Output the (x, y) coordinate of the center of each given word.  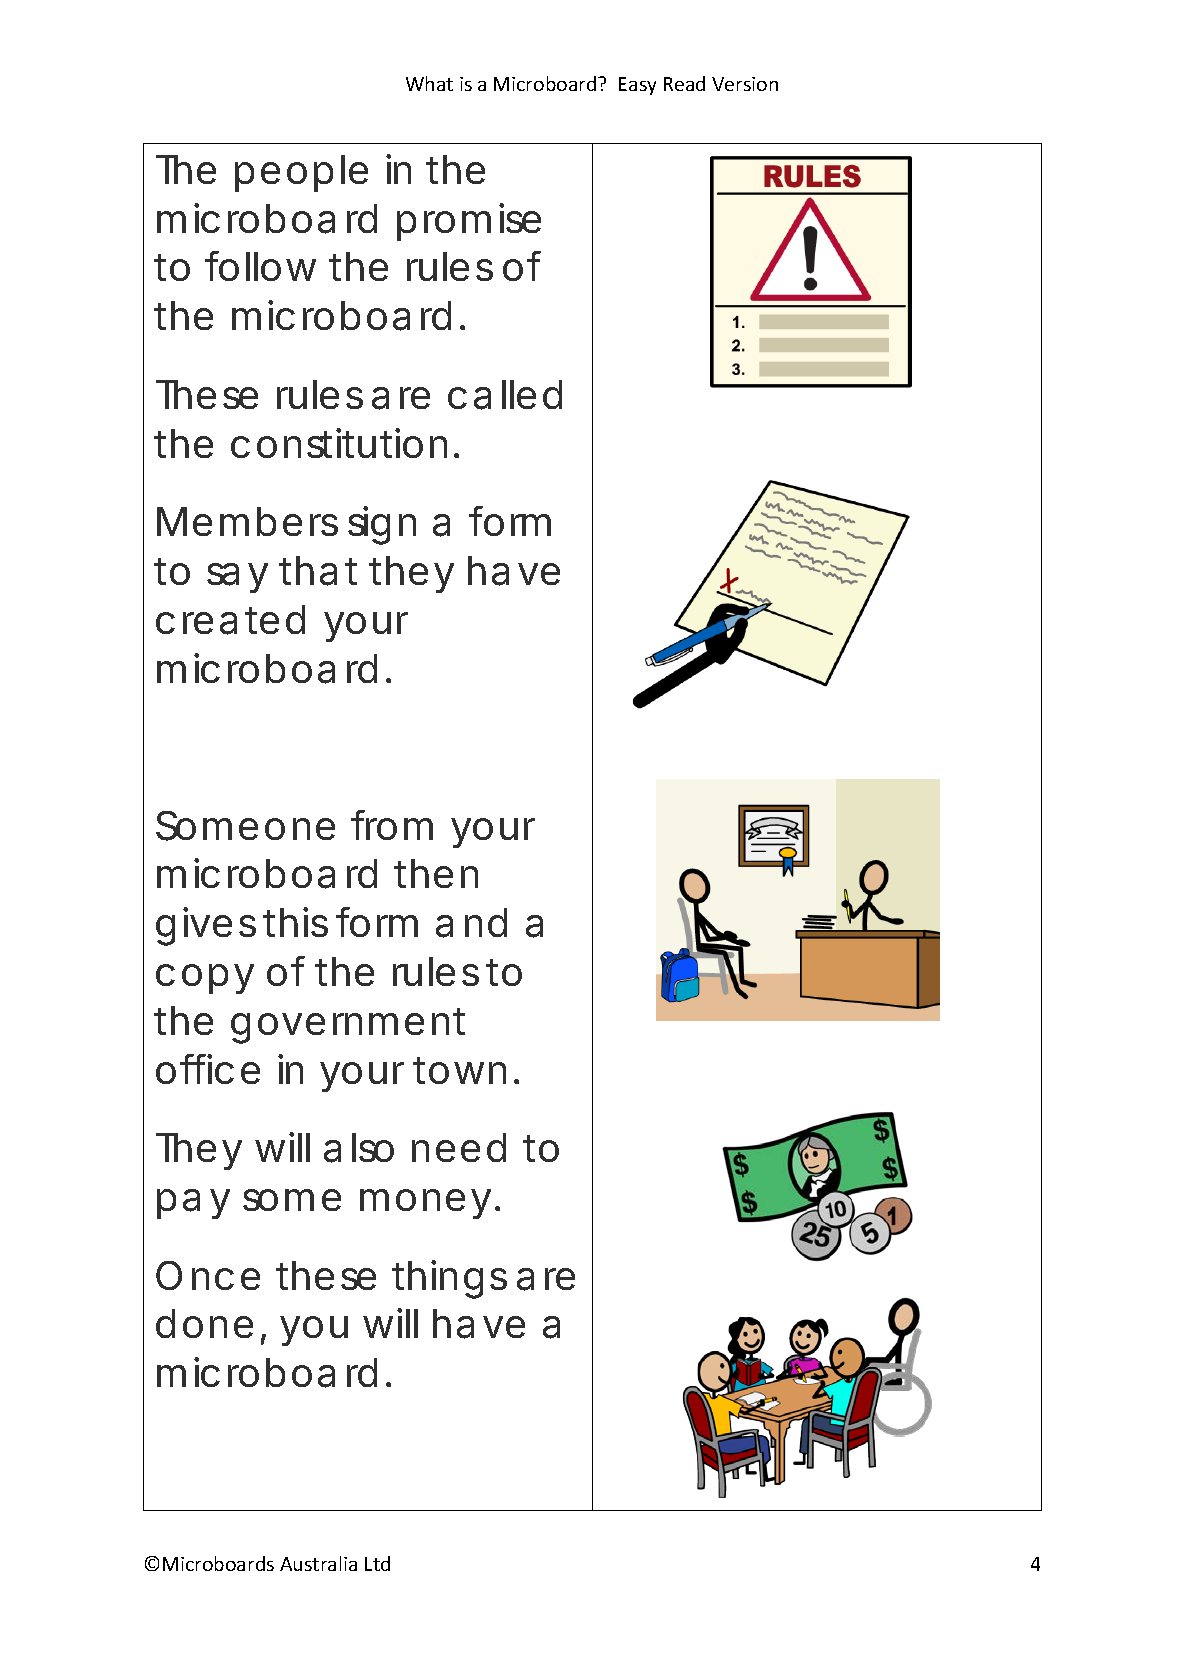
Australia (318, 1563)
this (296, 922)
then (436, 873)
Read (684, 83)
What (429, 83)
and (471, 923)
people (301, 173)
